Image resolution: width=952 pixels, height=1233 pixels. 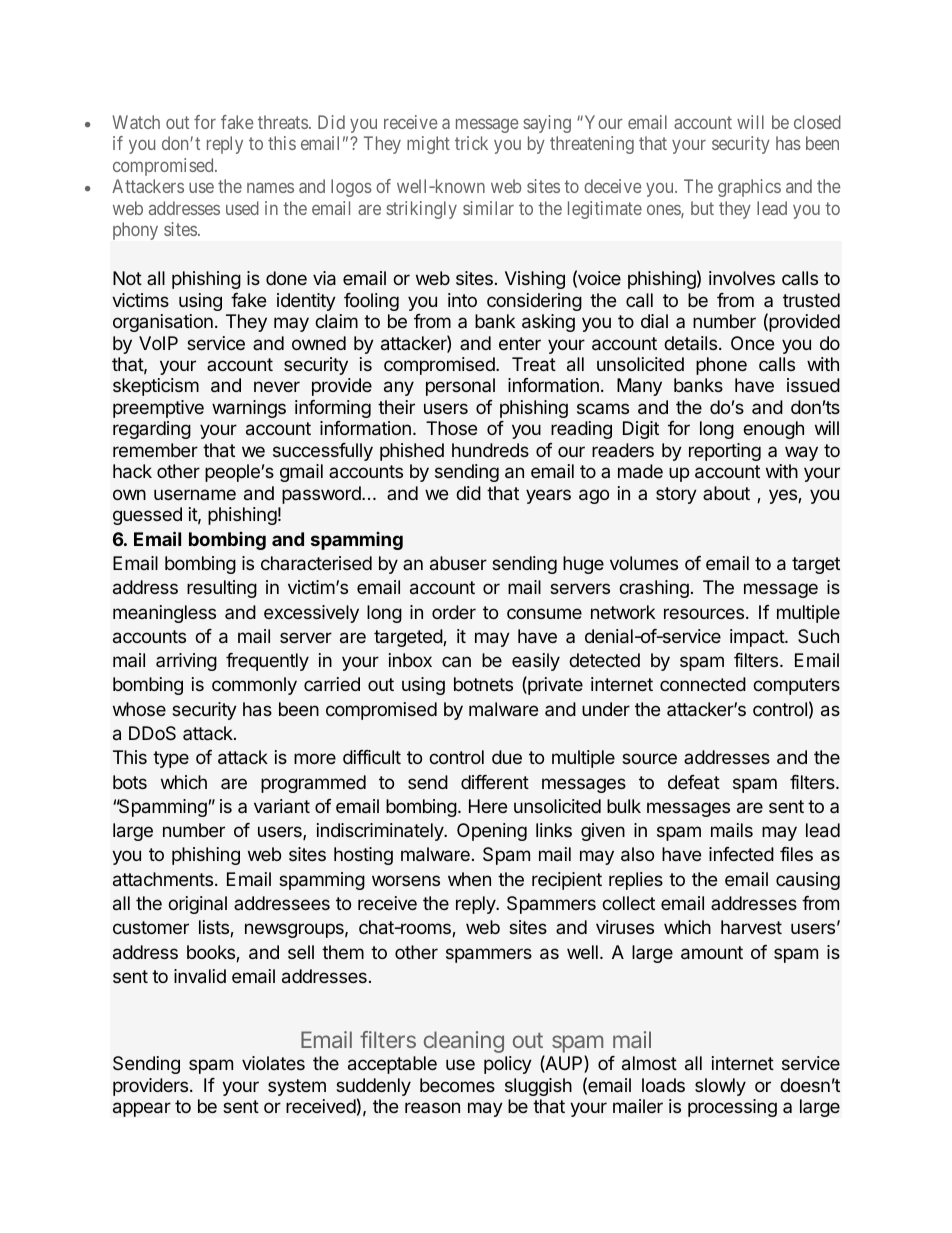 What do you see at coordinates (749, 188) in the screenshot?
I see `graphics` at bounding box center [749, 188].
